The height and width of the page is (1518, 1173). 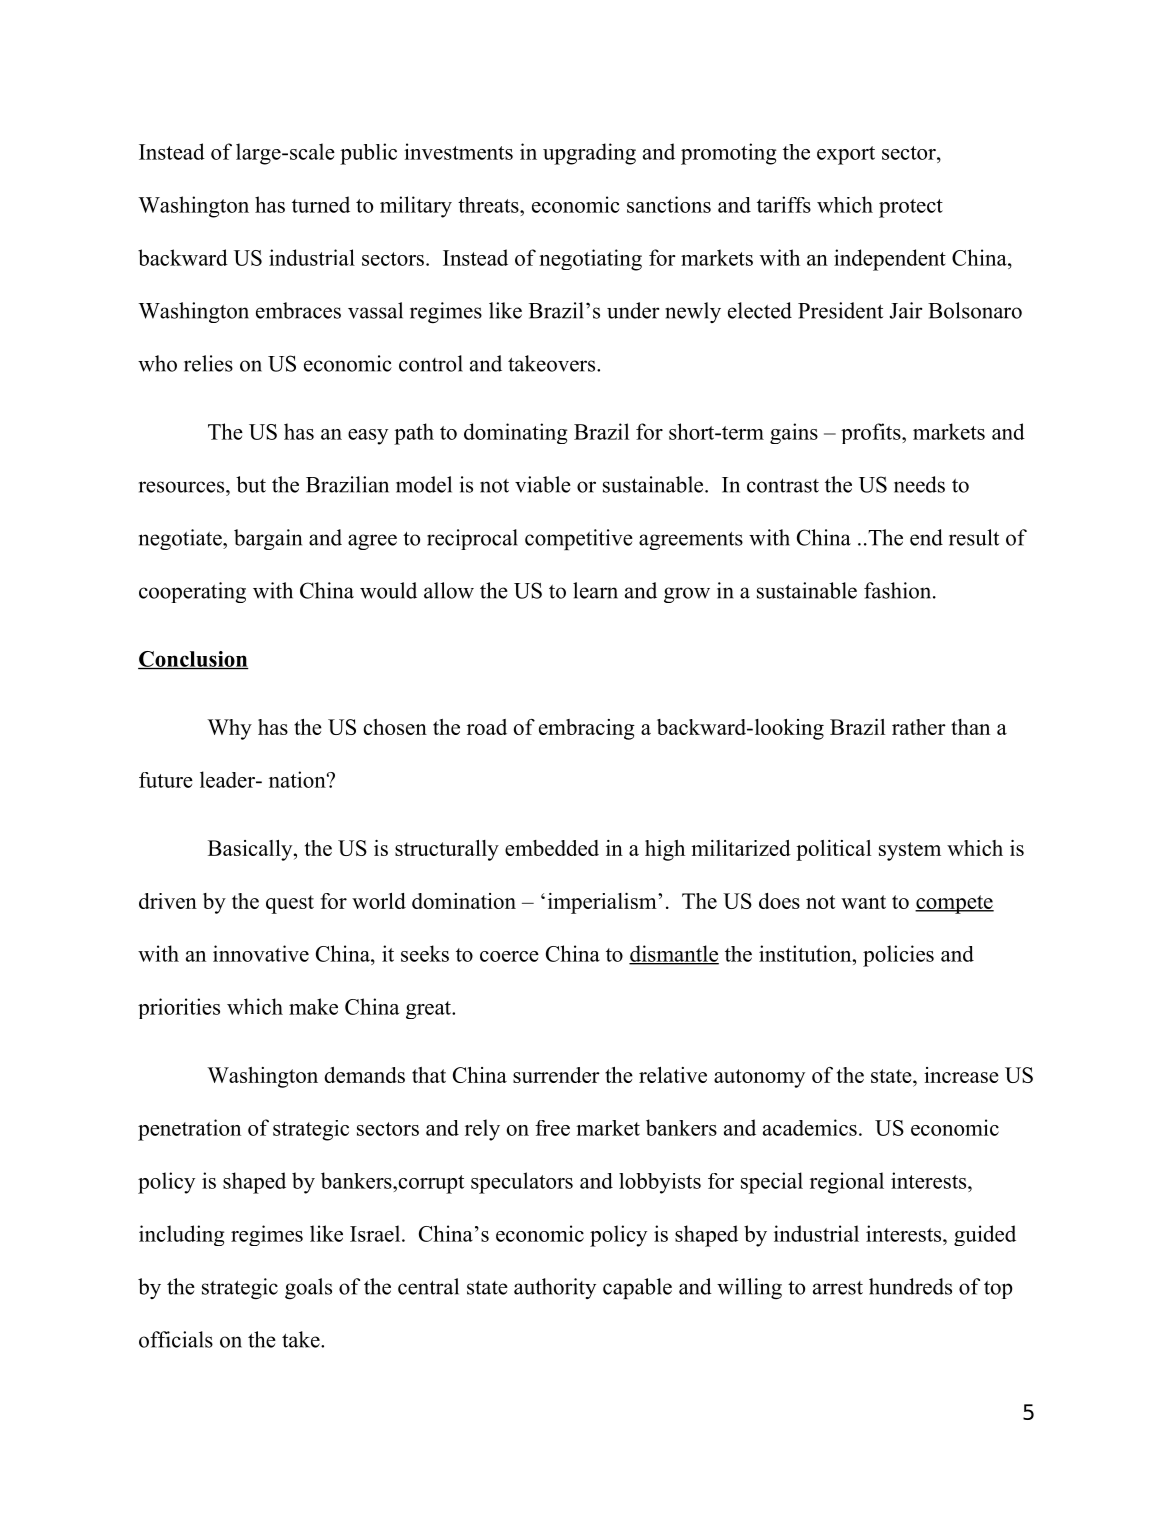 What do you see at coordinates (589, 154) in the page?
I see `upgrading` at bounding box center [589, 154].
